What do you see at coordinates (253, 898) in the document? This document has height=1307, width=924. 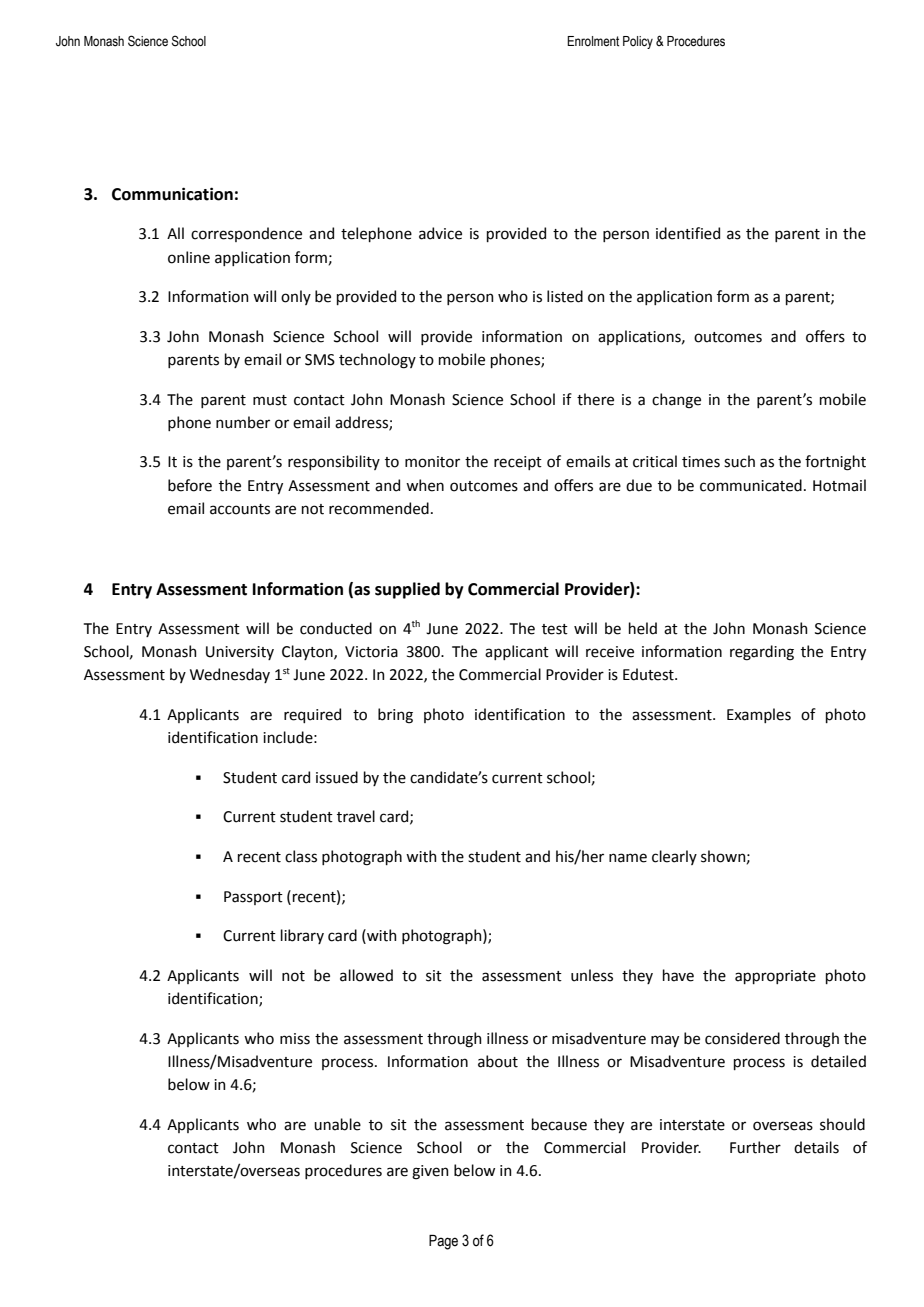 I see `Passport` at bounding box center [253, 898].
